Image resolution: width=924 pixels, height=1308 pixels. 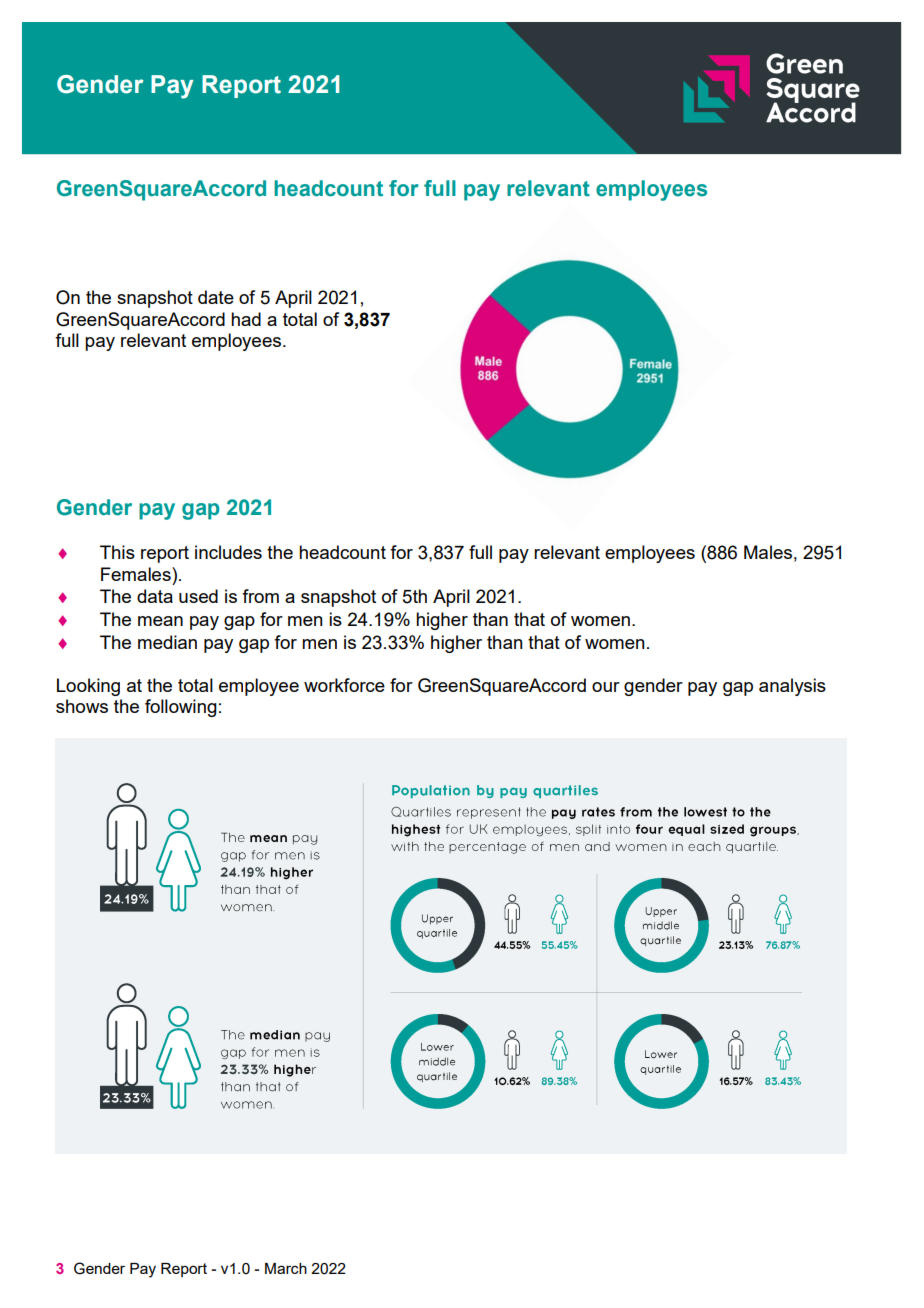 I want to click on analysis, so click(x=792, y=687).
